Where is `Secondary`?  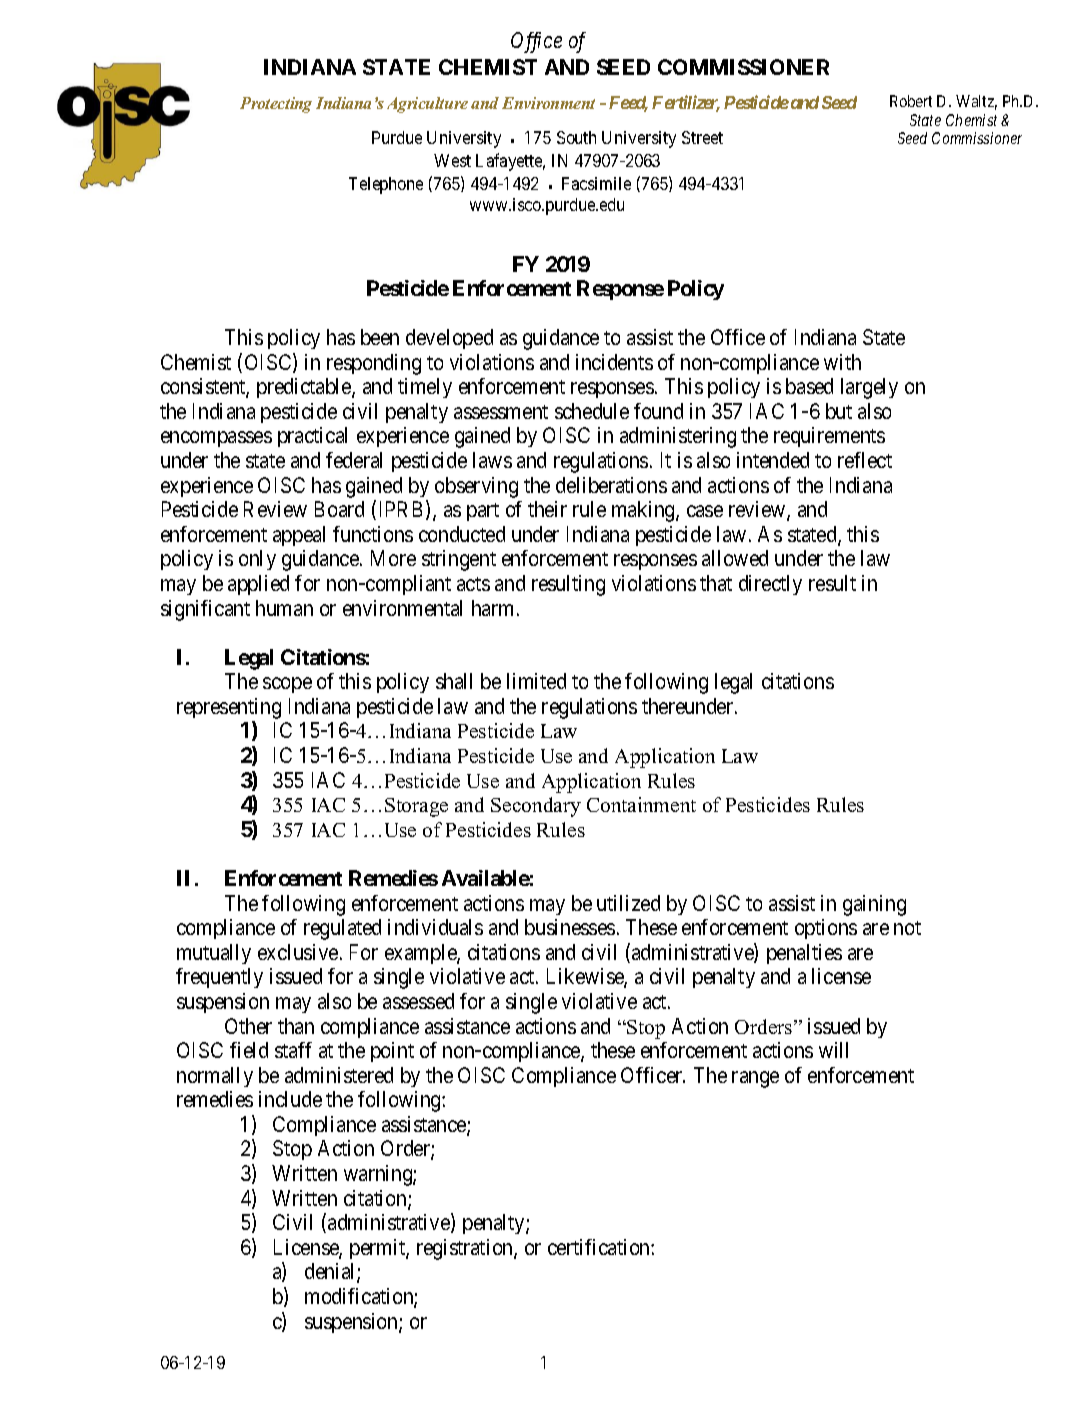 Secondary is located at coordinates (536, 807).
